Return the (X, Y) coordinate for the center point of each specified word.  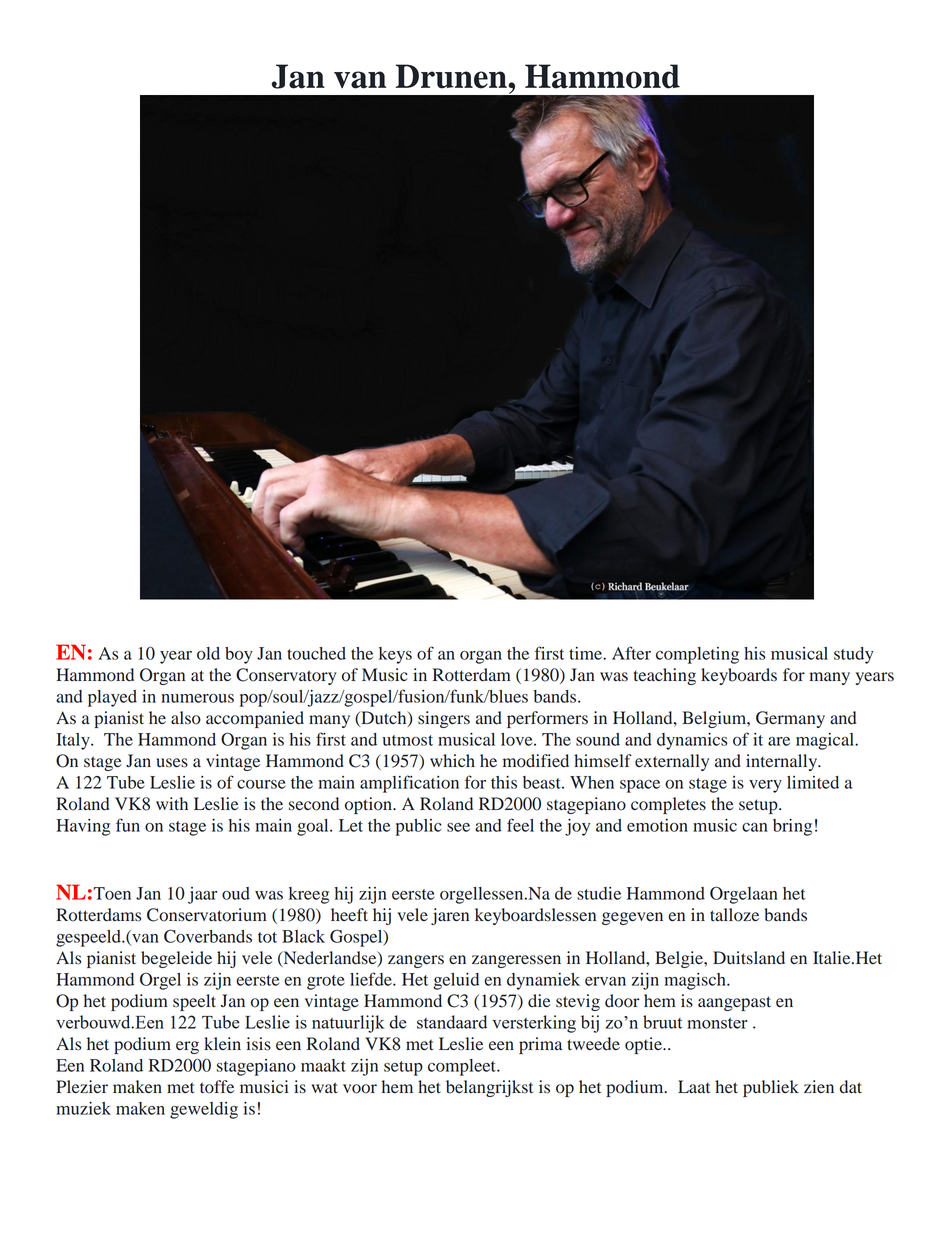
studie (599, 893)
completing (697, 655)
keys (395, 655)
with (172, 803)
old (208, 653)
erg (187, 1047)
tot (267, 937)
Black (303, 936)
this (504, 782)
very (765, 786)
